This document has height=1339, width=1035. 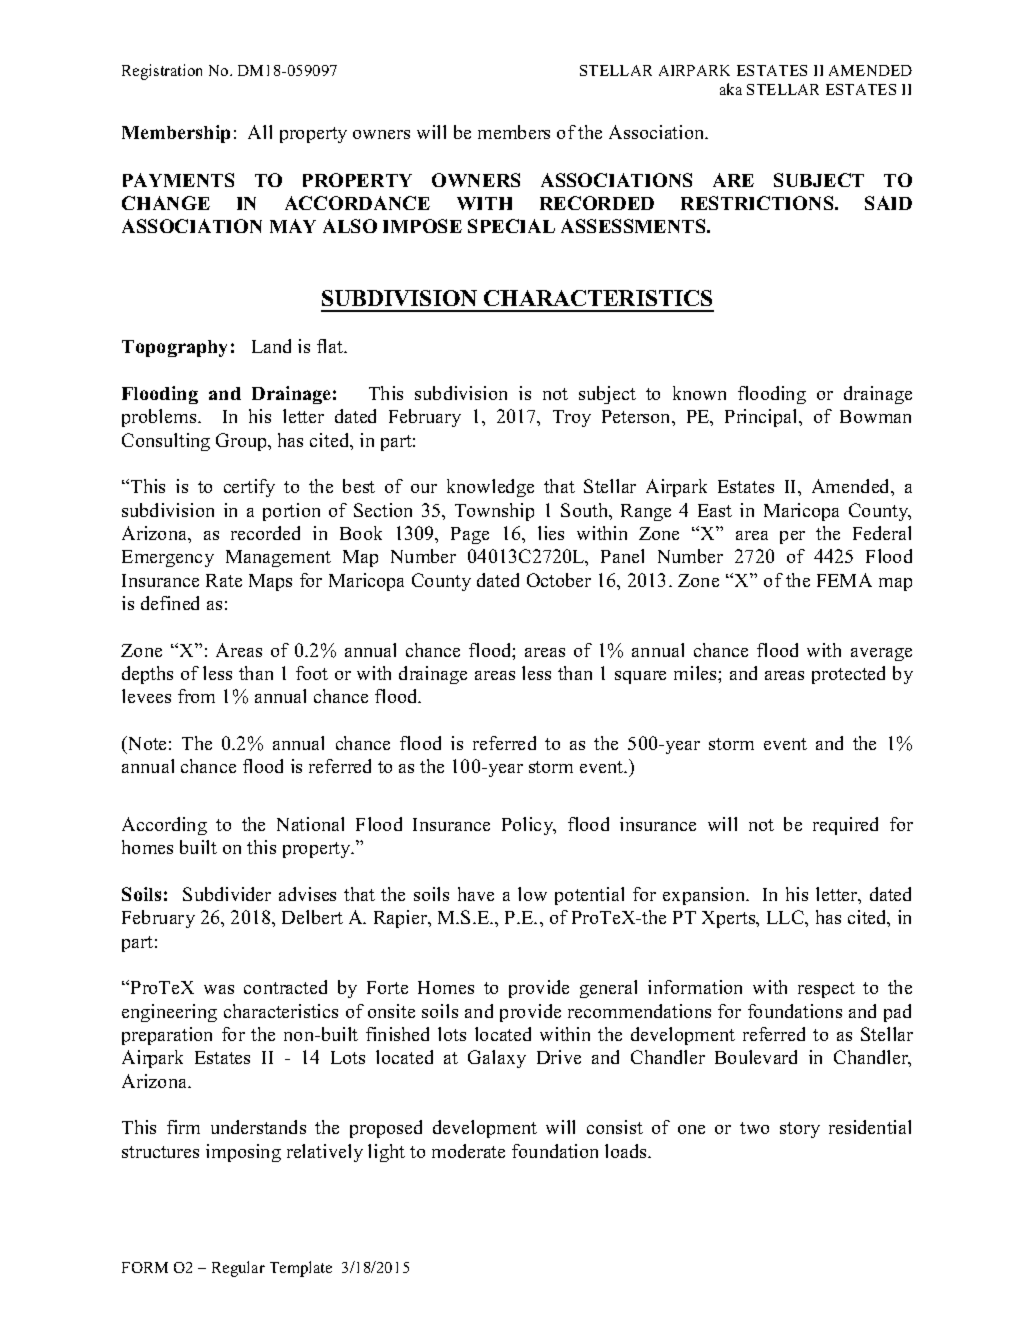 What do you see at coordinates (627, 1151) in the document?
I see `loads` at bounding box center [627, 1151].
